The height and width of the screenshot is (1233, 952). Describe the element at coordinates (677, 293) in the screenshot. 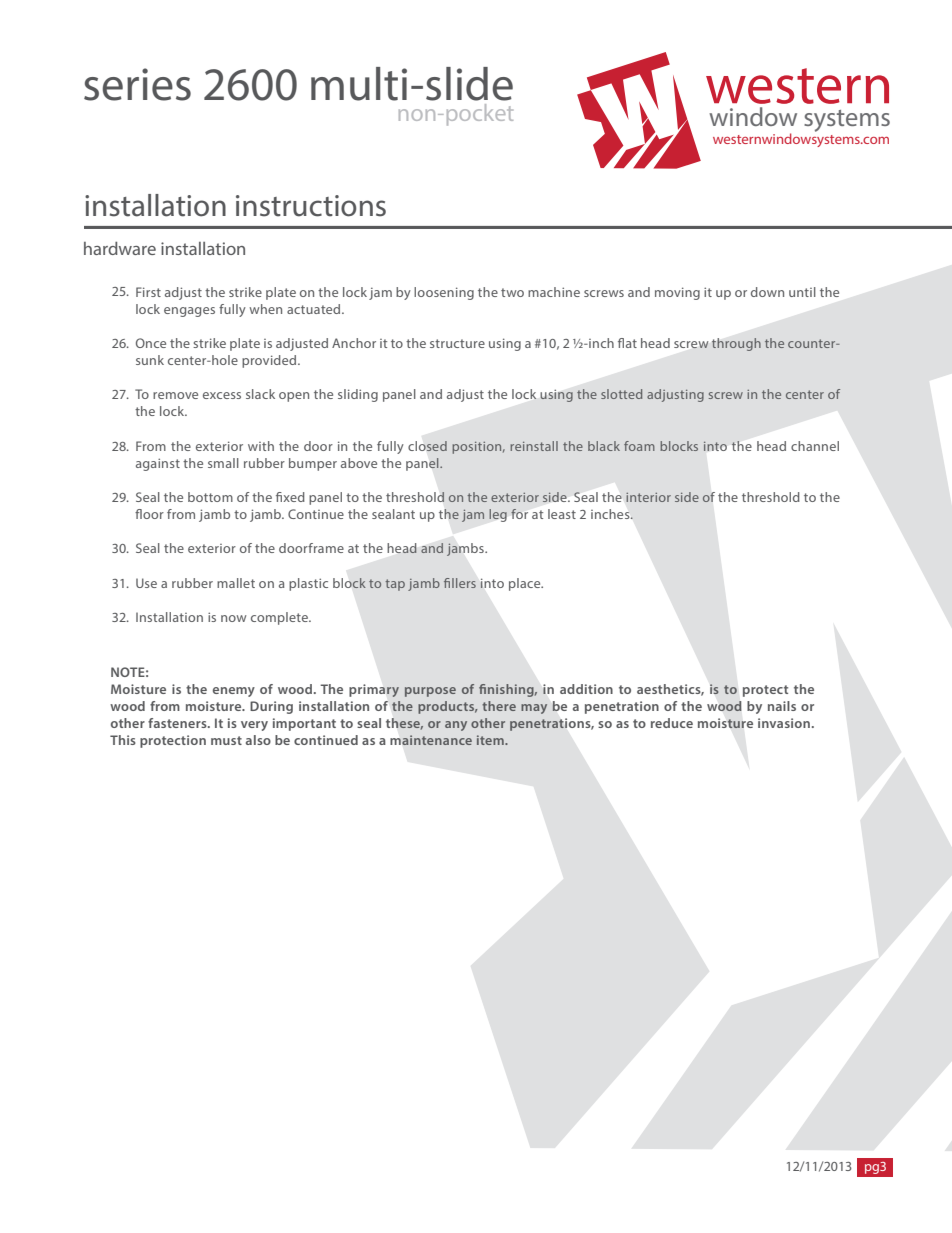

I see `moving` at that location.
